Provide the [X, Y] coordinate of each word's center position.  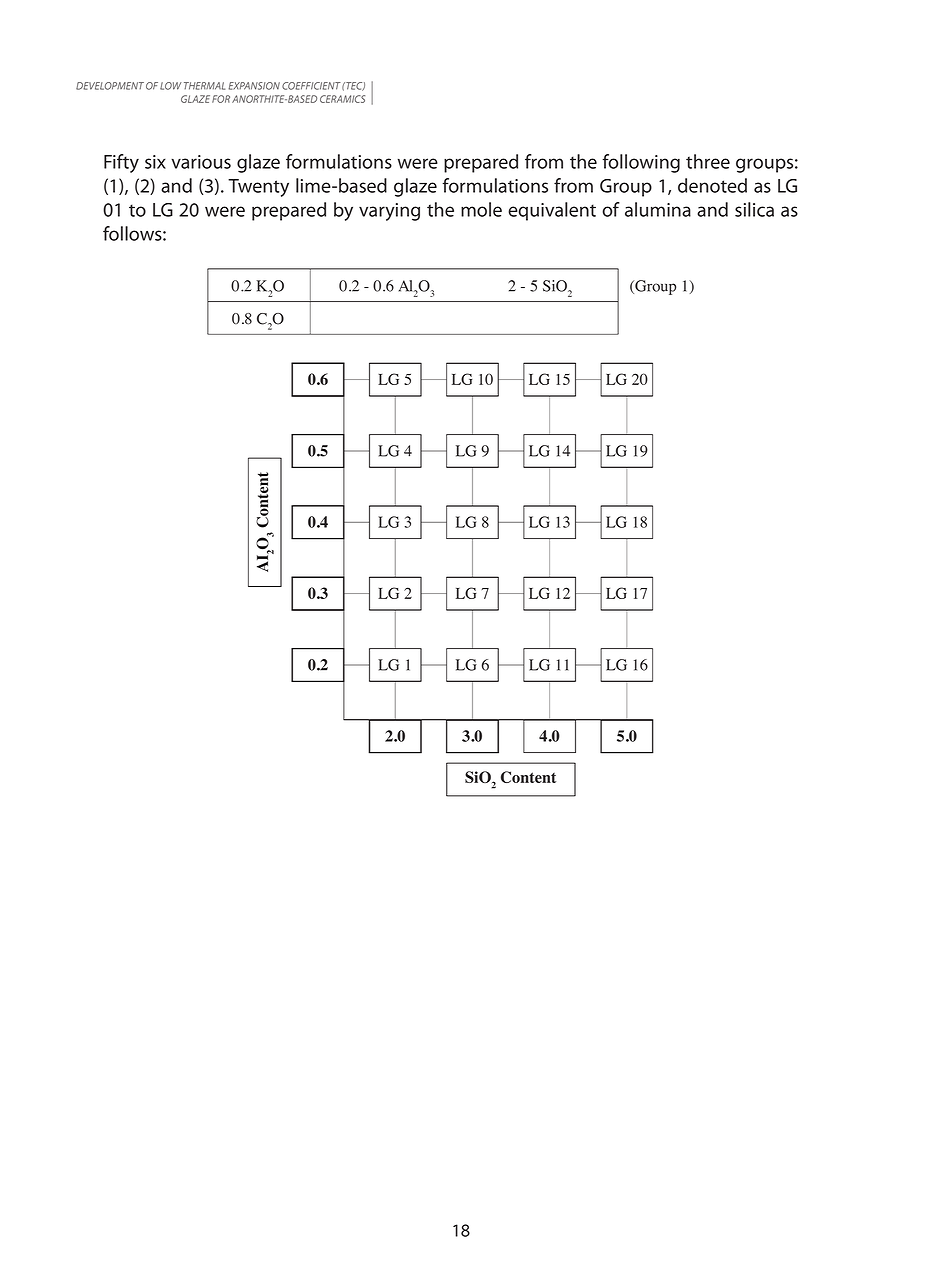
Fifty [121, 163]
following [641, 163]
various [201, 162]
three [708, 161]
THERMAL [204, 86]
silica [754, 209]
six [155, 162]
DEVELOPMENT [110, 86]
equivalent [552, 211]
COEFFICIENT [311, 86]
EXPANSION [254, 86]
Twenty [258, 188]
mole [481, 209]
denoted [712, 185]
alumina [658, 209]
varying [389, 212]
